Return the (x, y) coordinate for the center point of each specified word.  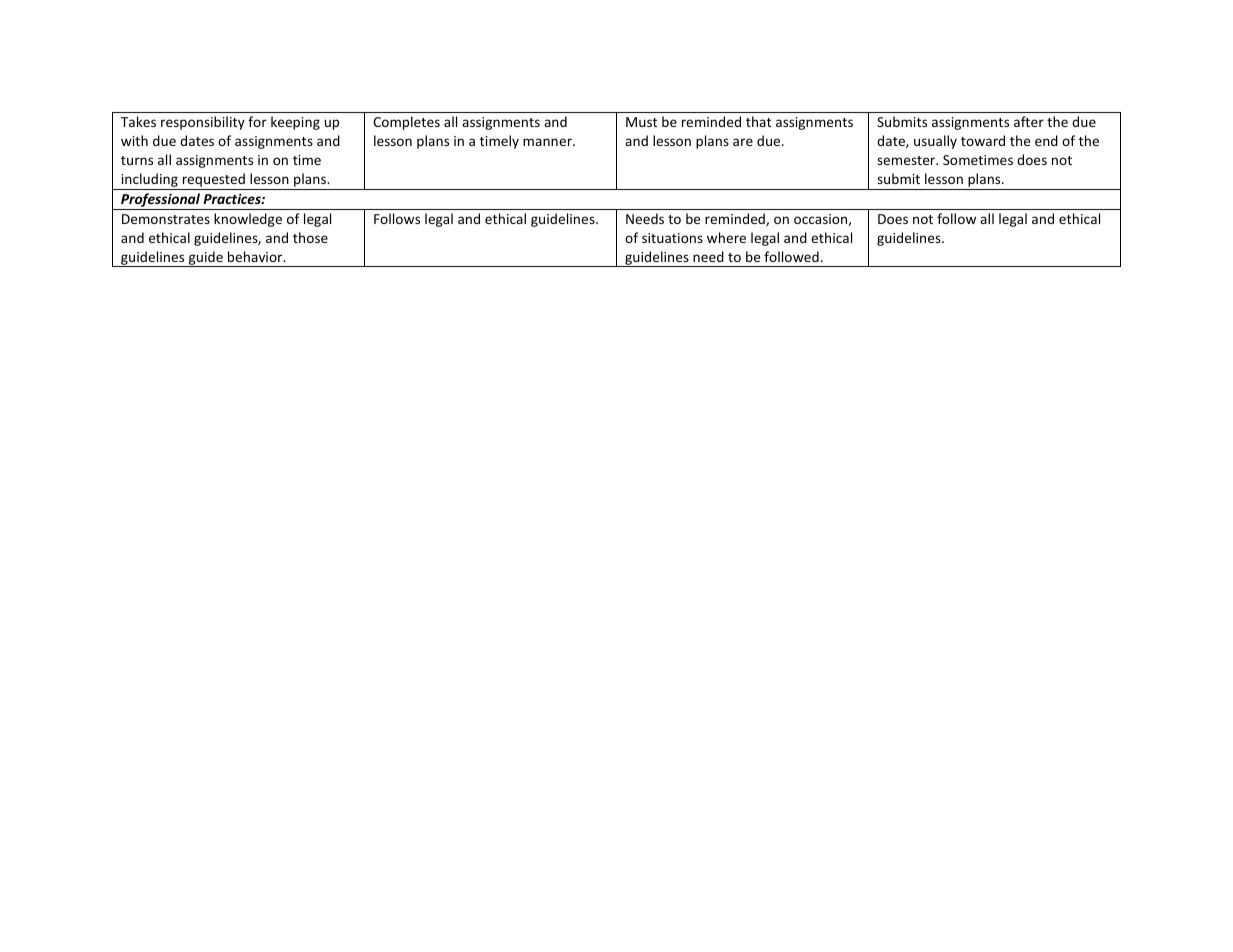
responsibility (203, 123)
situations (672, 238)
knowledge (248, 220)
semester (907, 160)
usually (935, 142)
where (726, 237)
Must (641, 122)
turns (137, 160)
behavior (256, 256)
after (1029, 121)
